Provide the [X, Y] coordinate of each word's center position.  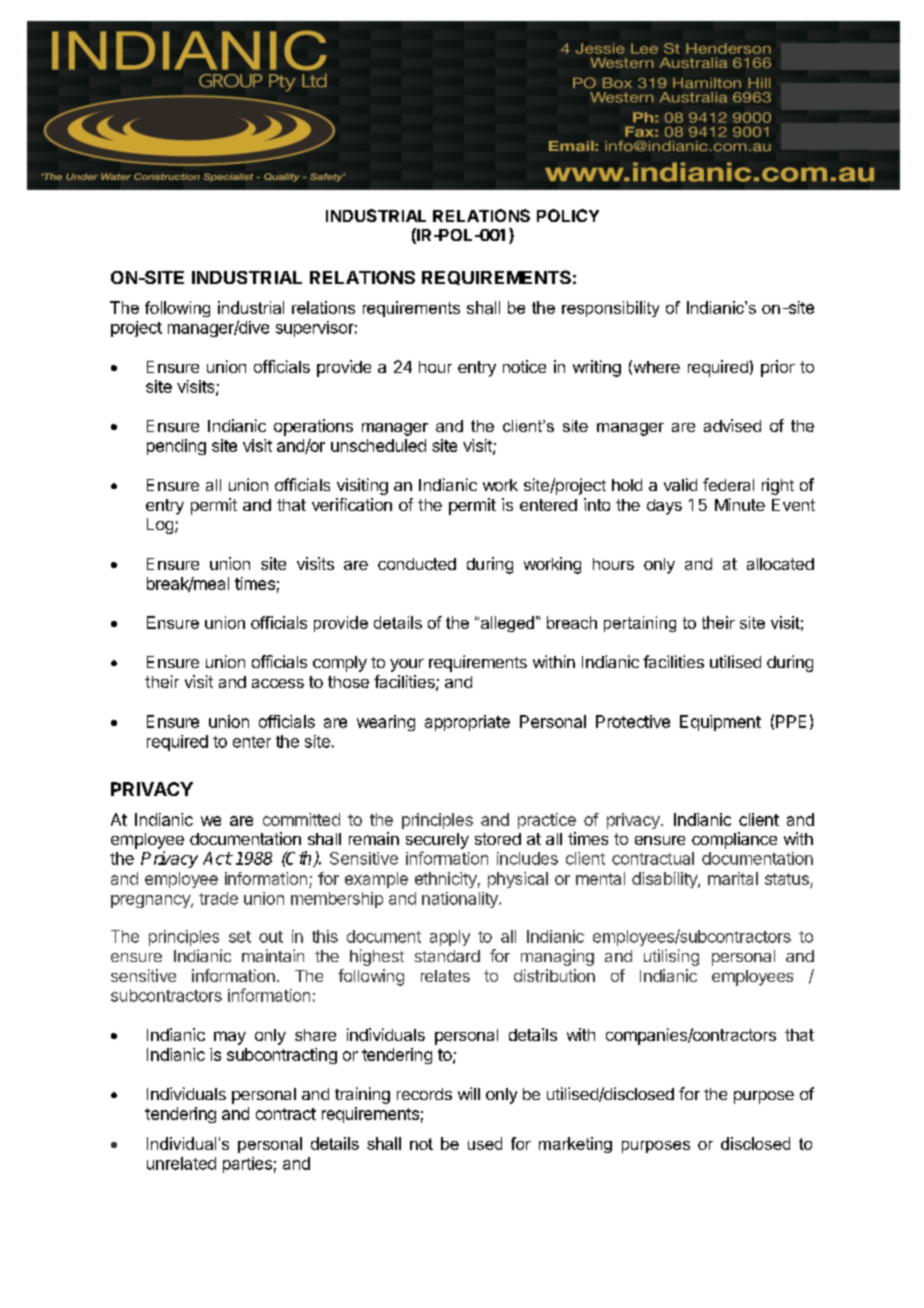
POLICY [568, 215]
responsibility [610, 309]
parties [247, 1165]
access [278, 683]
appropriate [467, 723]
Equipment [720, 723]
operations [313, 427]
